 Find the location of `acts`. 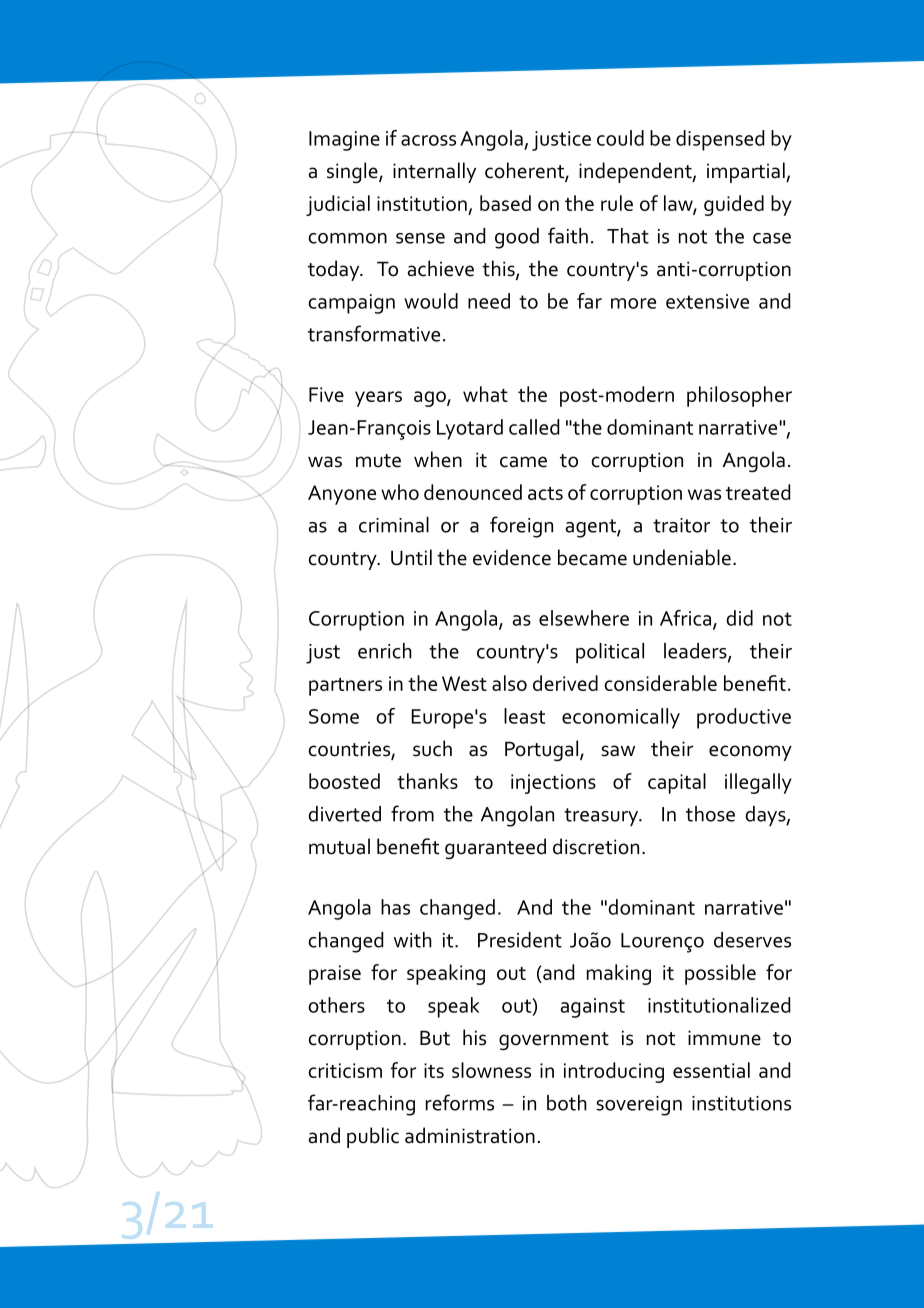

acts is located at coordinates (545, 493).
